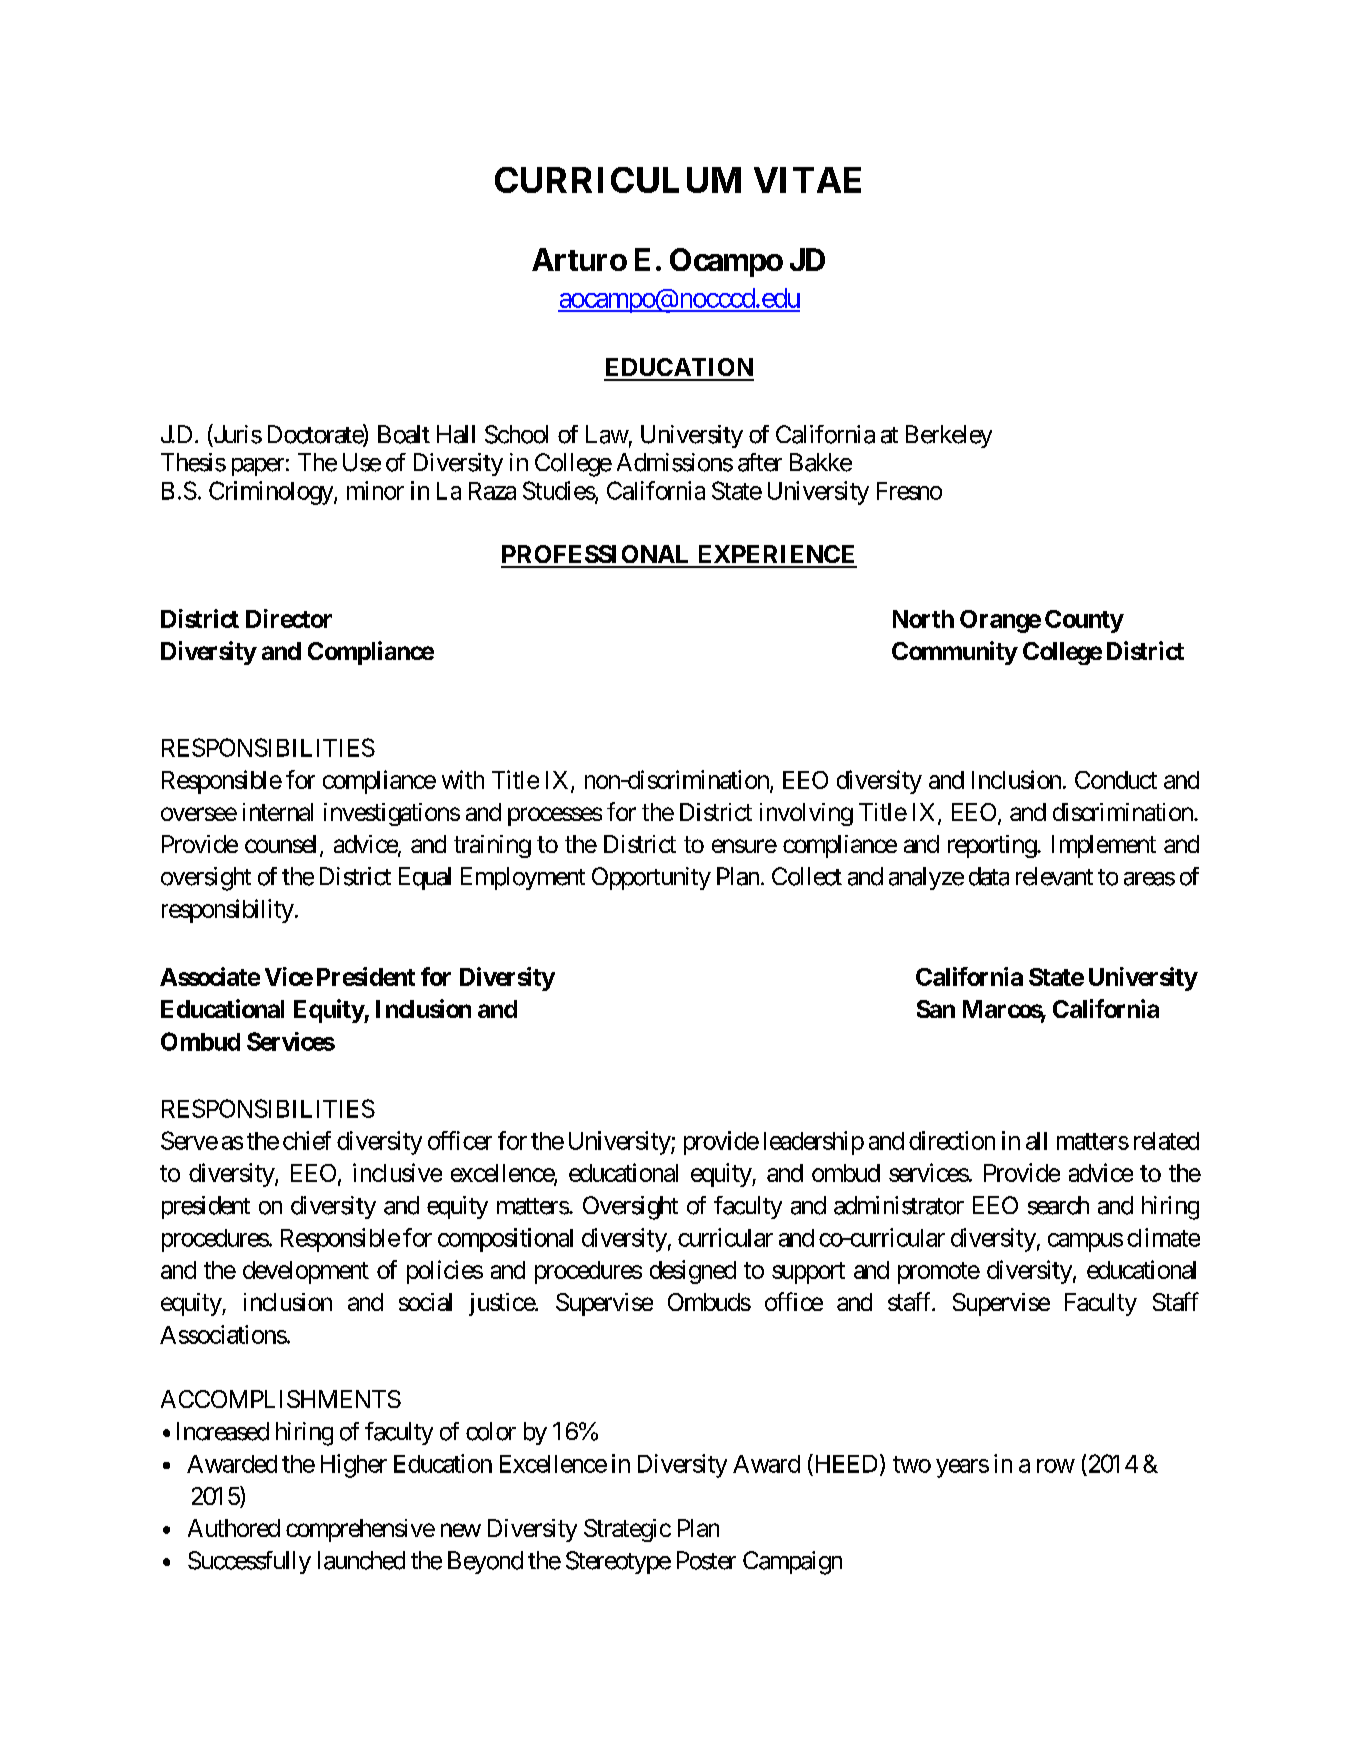  Describe the element at coordinates (289, 618) in the screenshot. I see `Director` at that location.
